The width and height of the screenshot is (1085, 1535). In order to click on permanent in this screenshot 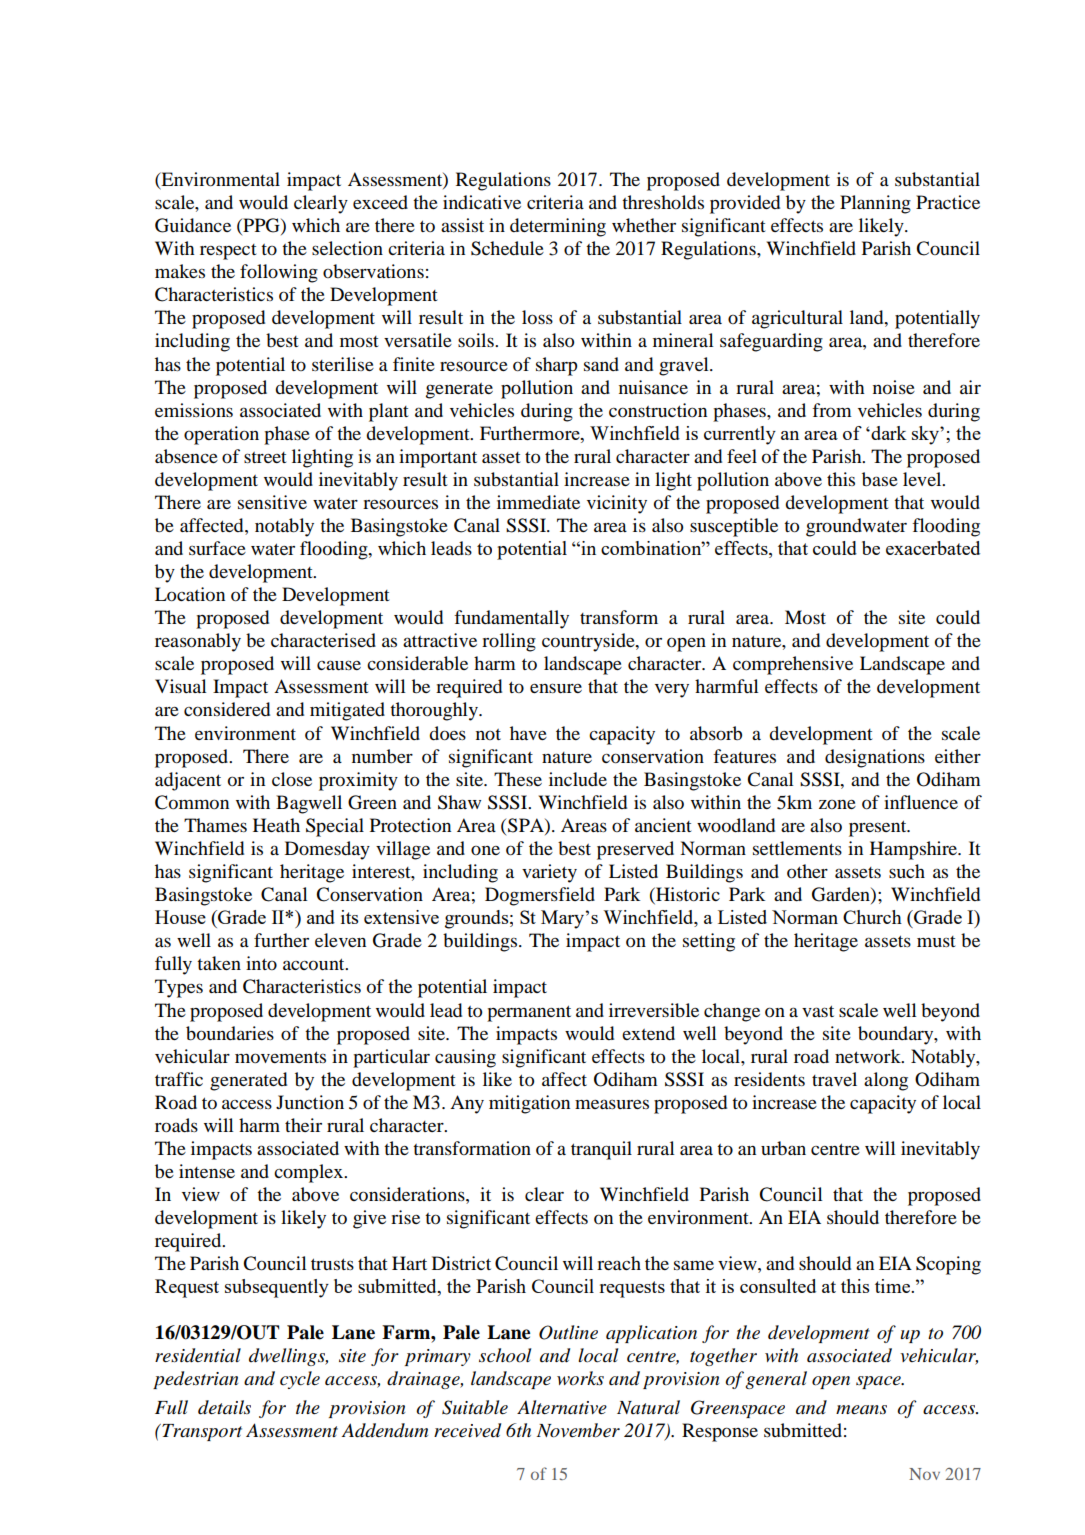, I will do `click(529, 1013)`.
